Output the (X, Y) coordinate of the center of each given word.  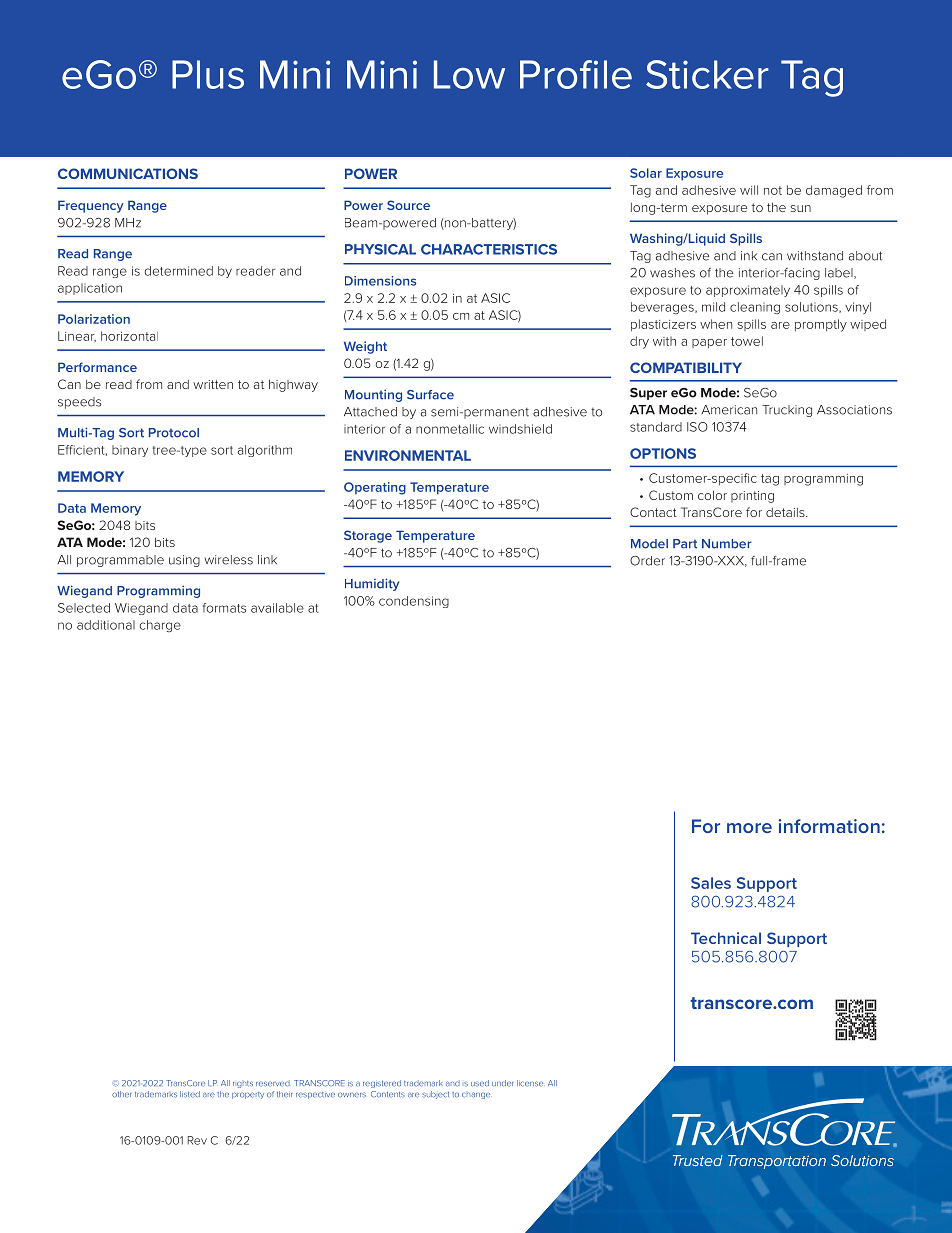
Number (726, 544)
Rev (197, 1140)
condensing (414, 602)
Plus (208, 74)
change (476, 1095)
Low (469, 74)
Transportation (777, 1162)
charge (160, 626)
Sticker (707, 74)
